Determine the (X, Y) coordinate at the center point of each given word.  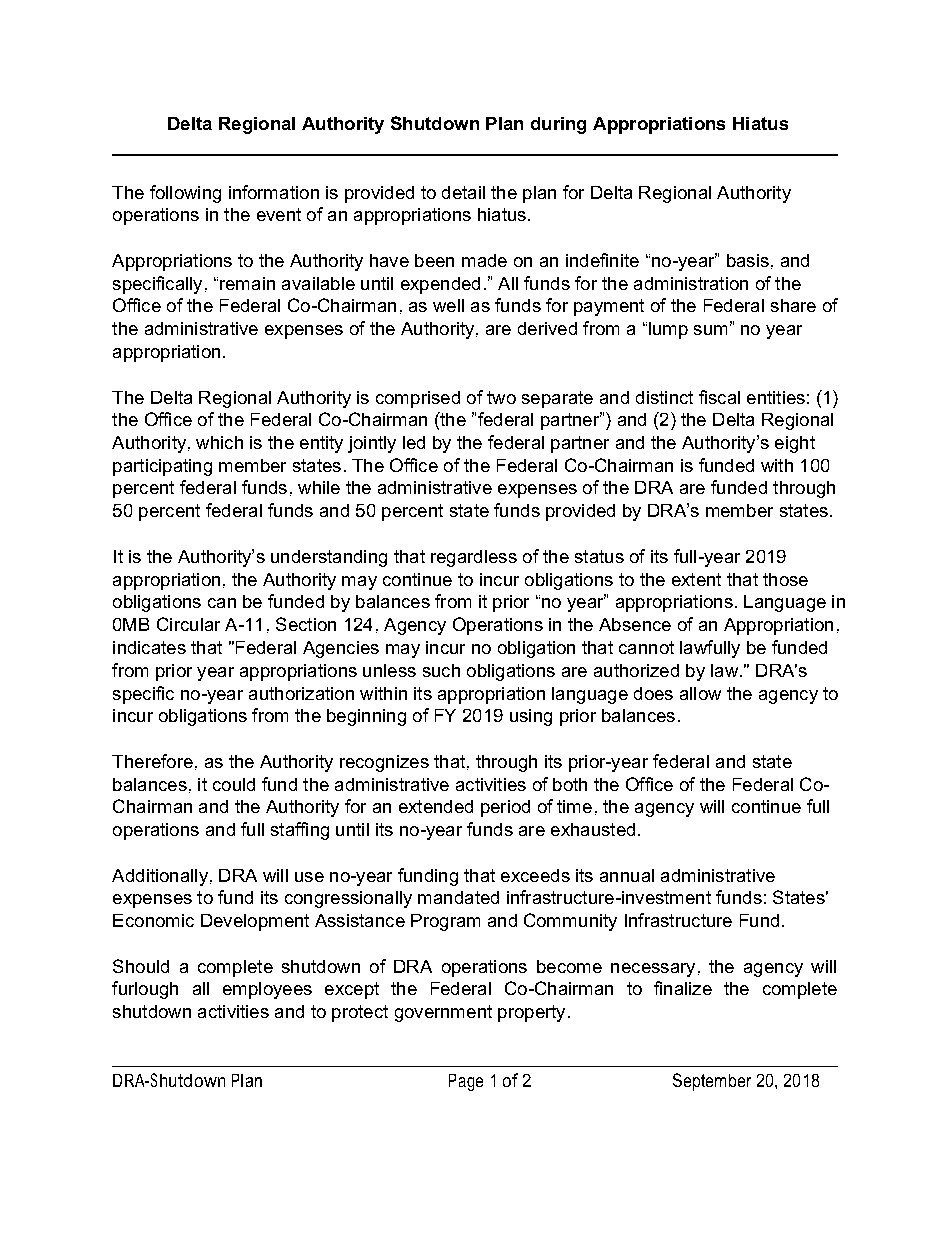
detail (463, 192)
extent (696, 579)
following (185, 194)
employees (267, 990)
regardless (474, 558)
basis (748, 260)
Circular (188, 624)
